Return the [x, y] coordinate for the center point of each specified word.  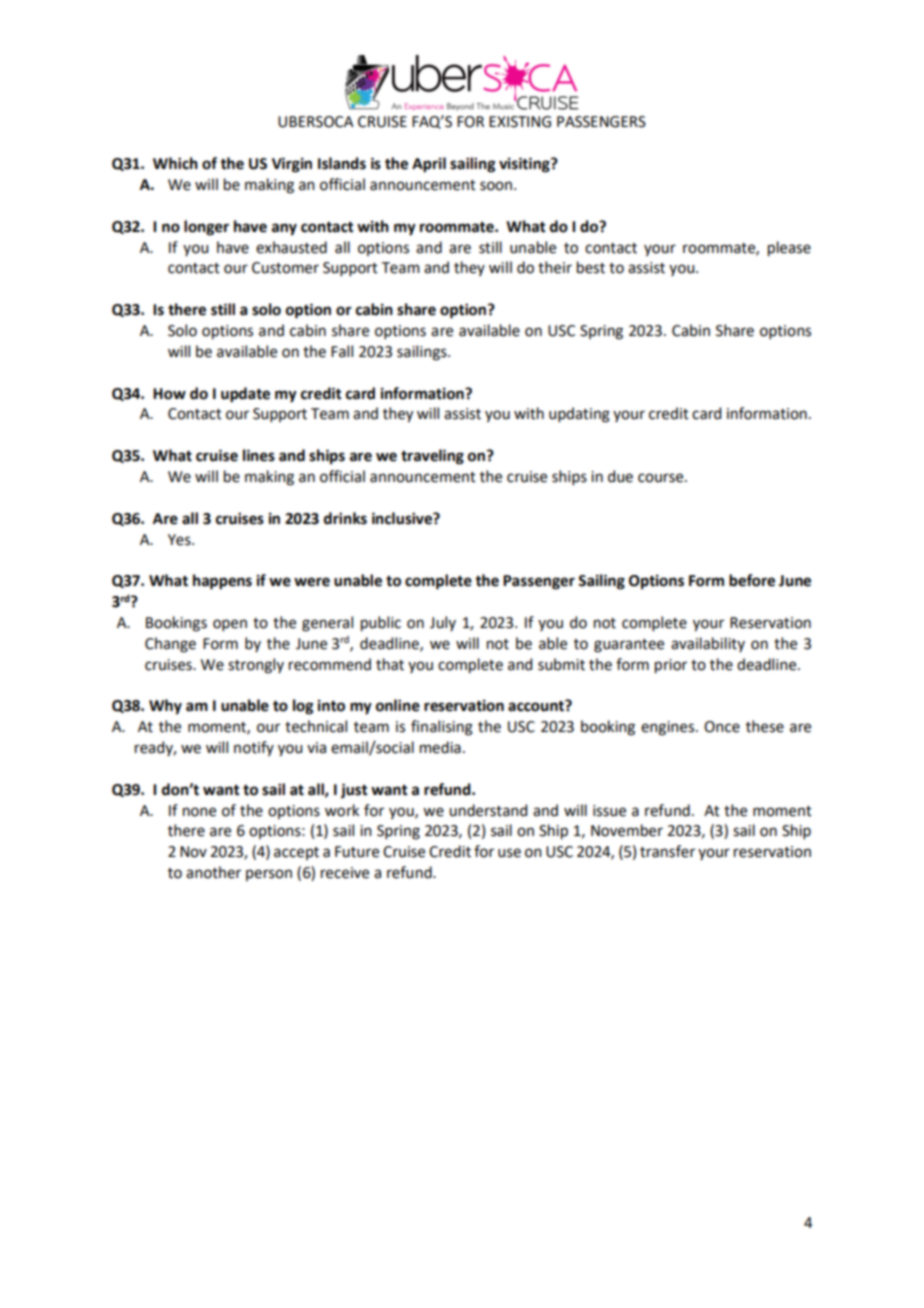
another [213, 872]
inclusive [403, 518]
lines [259, 455]
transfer [667, 851]
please [789, 248]
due [620, 476]
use [509, 853]
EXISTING [520, 122]
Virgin [292, 165]
